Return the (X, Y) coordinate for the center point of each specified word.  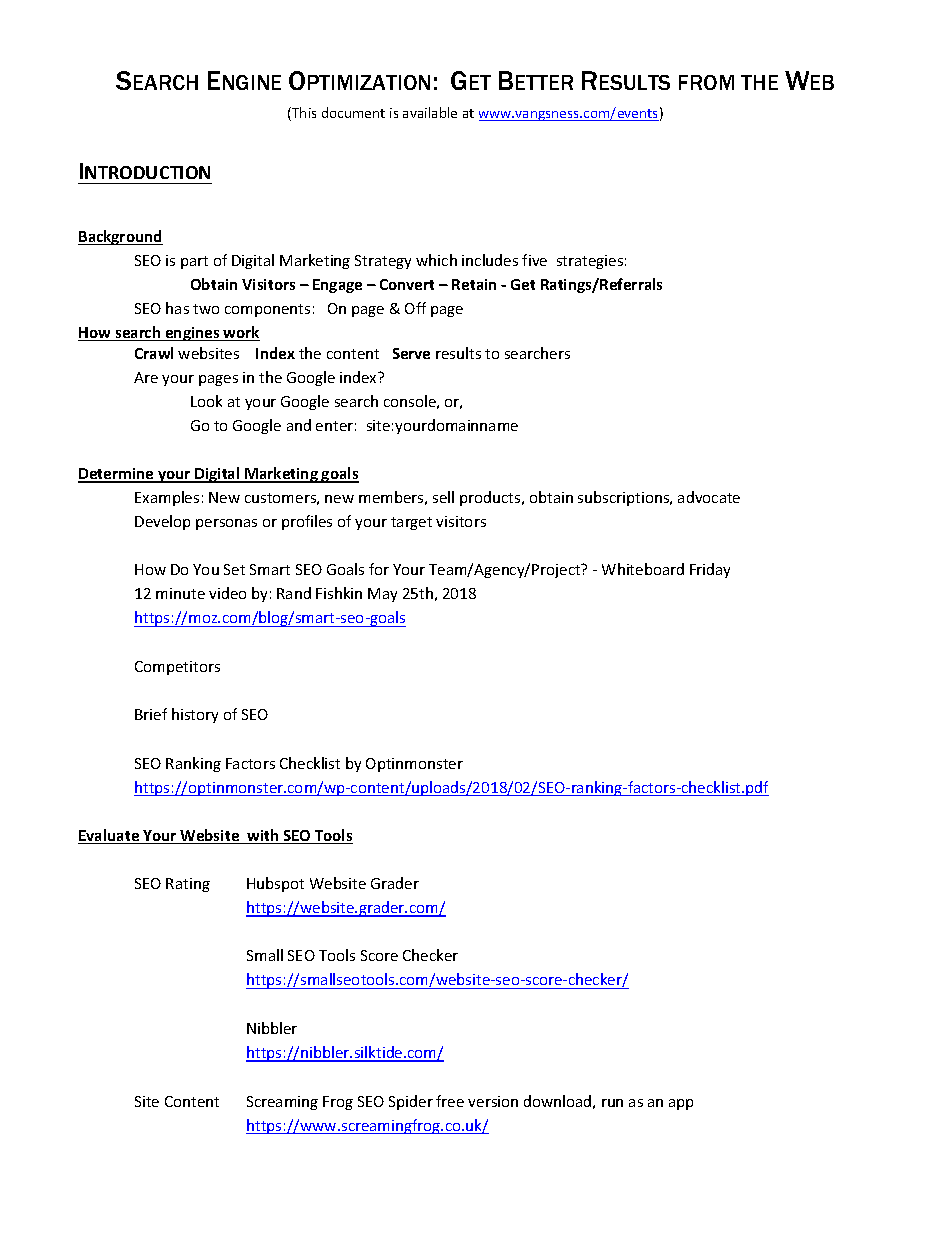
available (430, 112)
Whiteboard (643, 569)
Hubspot (275, 884)
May (382, 595)
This (303, 114)
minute (180, 593)
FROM (706, 82)
